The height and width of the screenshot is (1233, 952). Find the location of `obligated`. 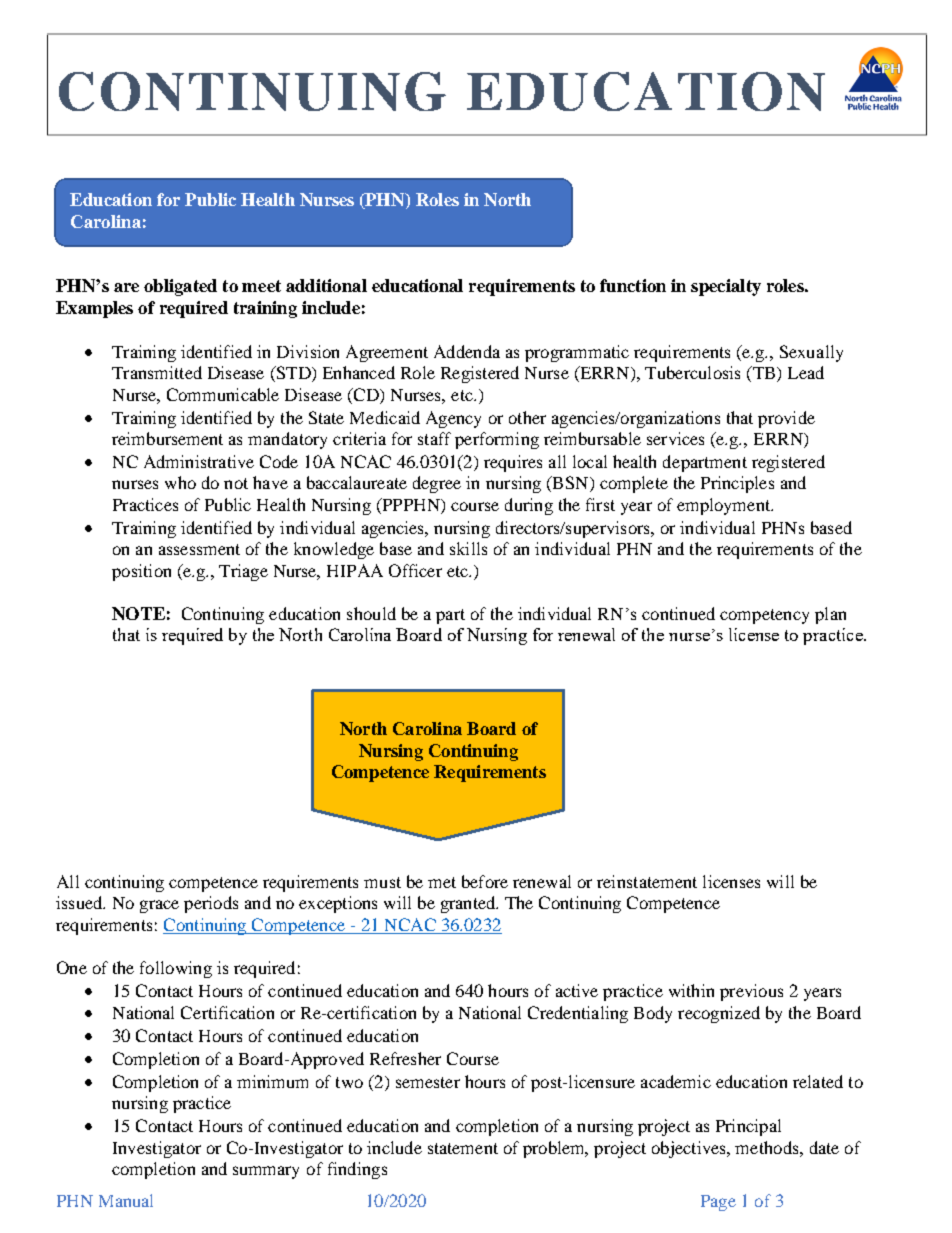

obligated is located at coordinates (180, 287).
